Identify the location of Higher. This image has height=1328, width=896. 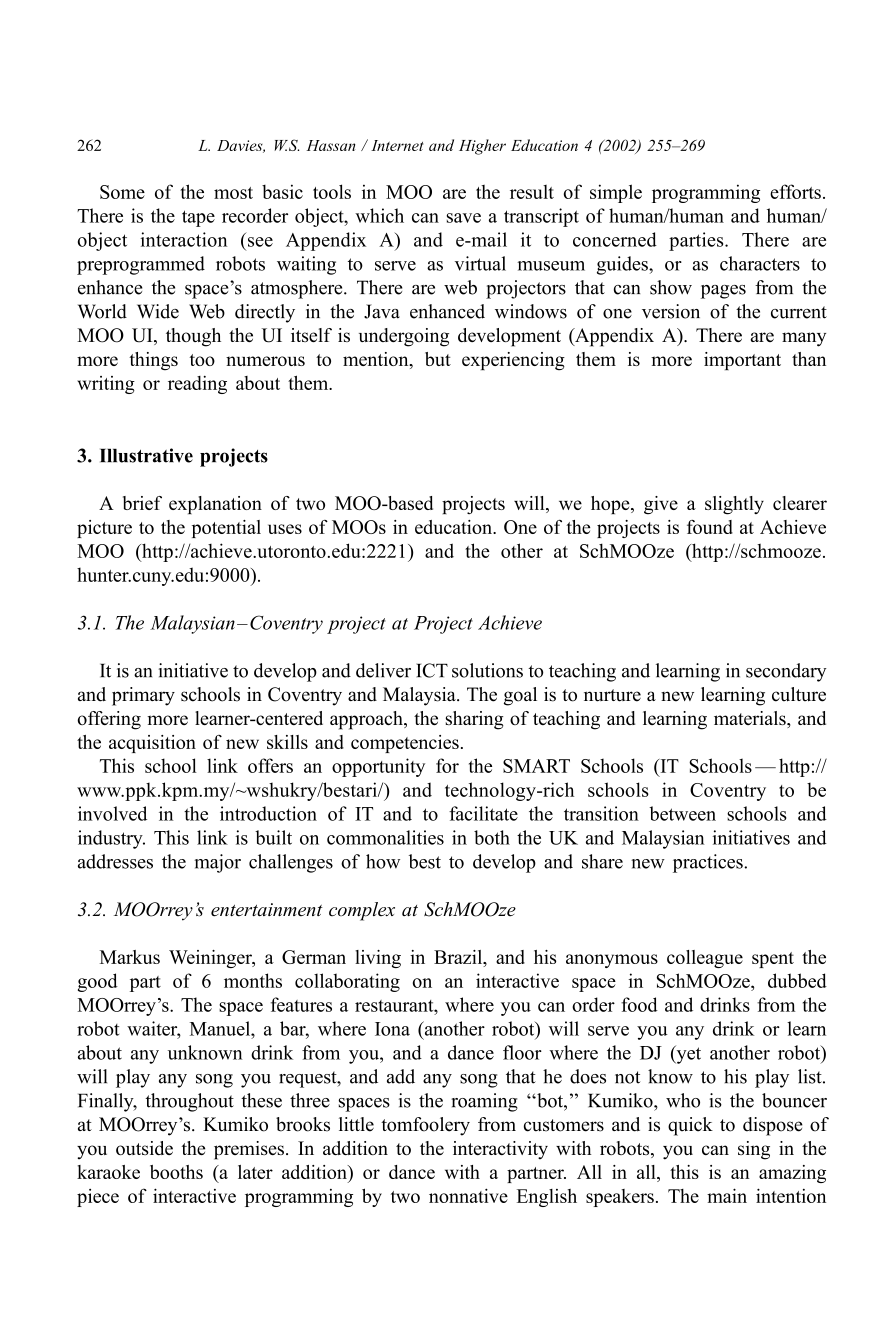
(482, 147).
